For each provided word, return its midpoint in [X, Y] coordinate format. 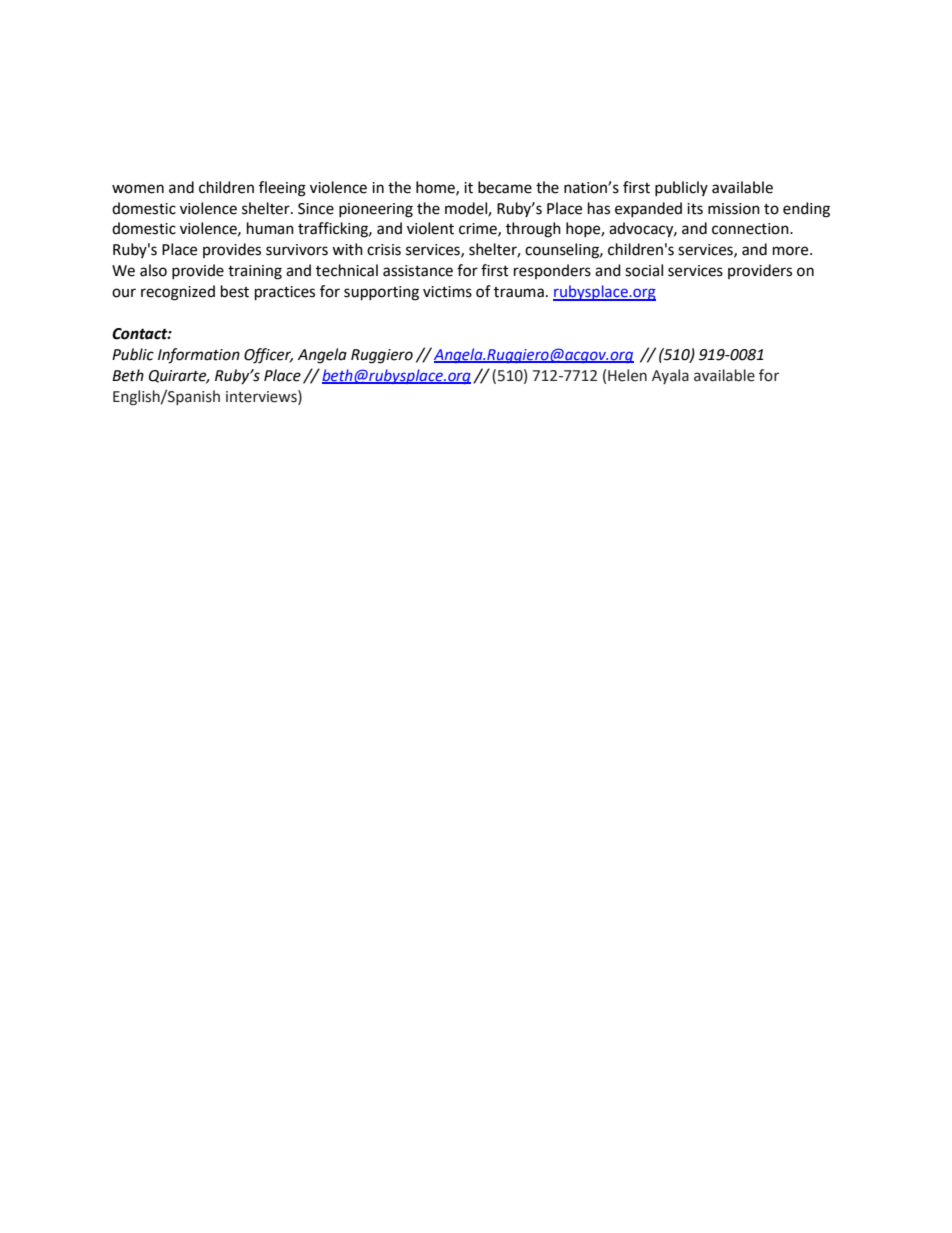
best [235, 291]
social [644, 270]
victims [447, 292]
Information [199, 356]
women [138, 189]
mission [734, 209]
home [436, 188]
